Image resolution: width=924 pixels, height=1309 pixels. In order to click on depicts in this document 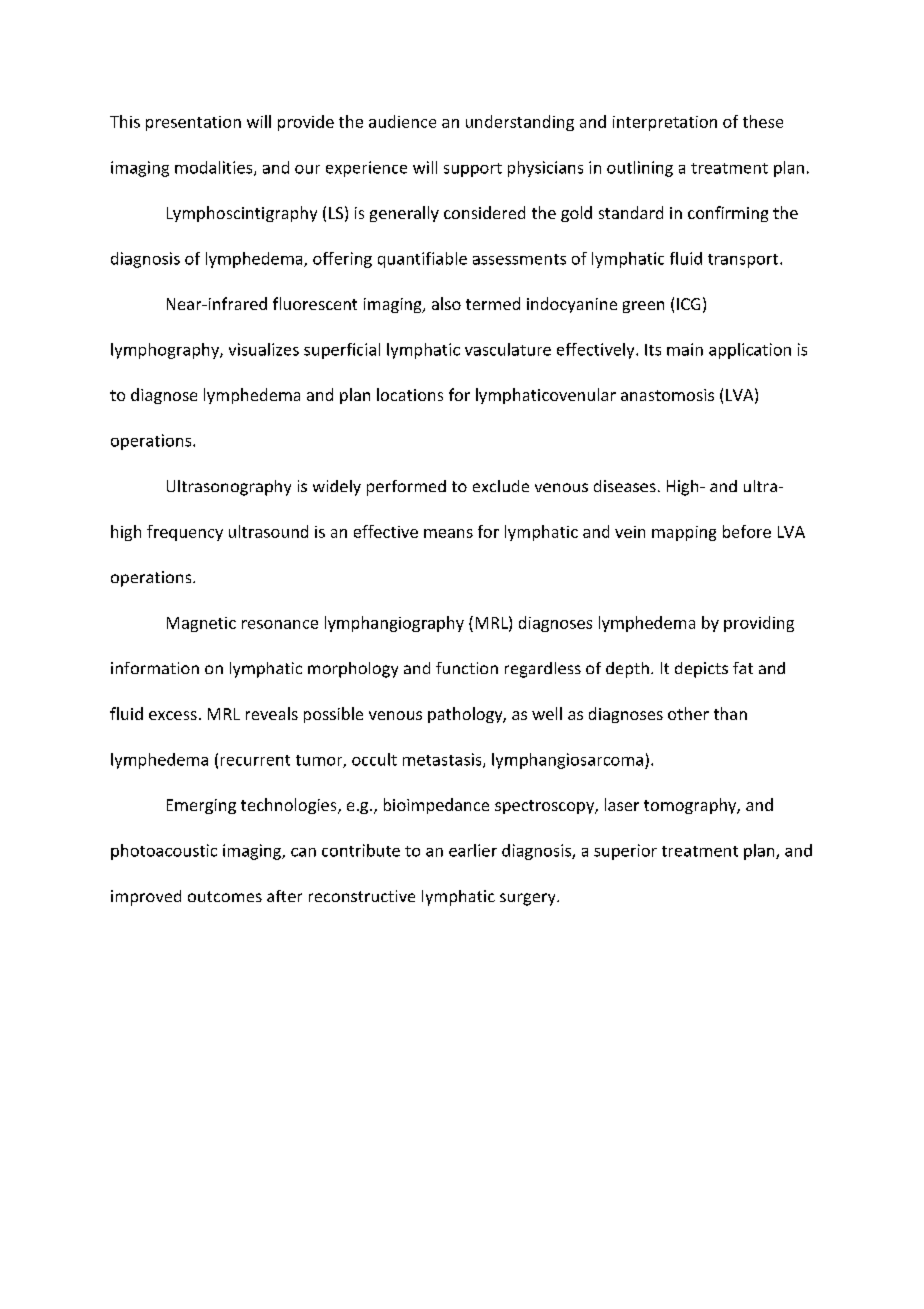, I will do `click(701, 670)`.
